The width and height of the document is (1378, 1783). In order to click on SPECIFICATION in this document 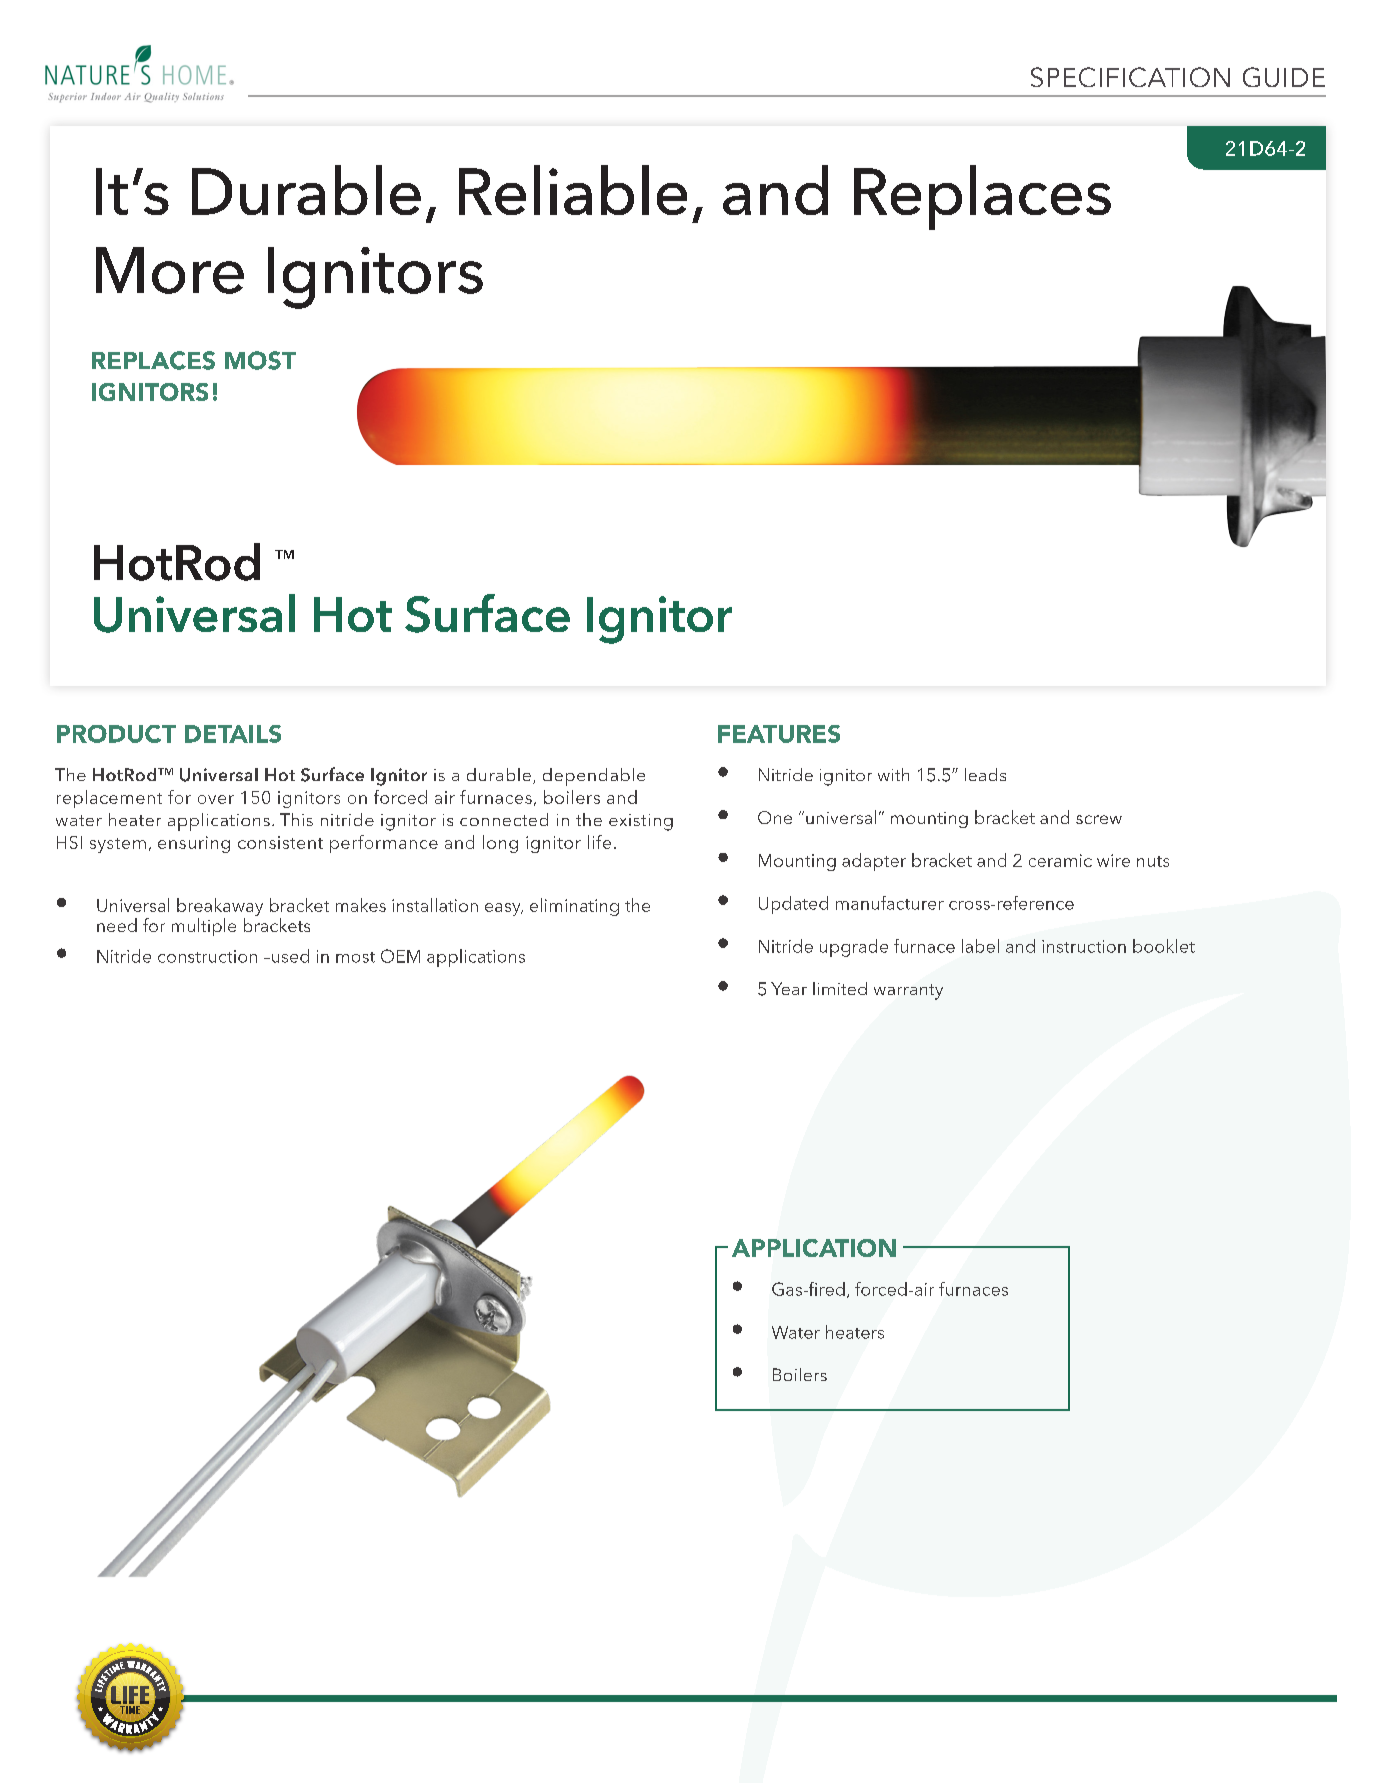, I will do `click(1130, 77)`.
